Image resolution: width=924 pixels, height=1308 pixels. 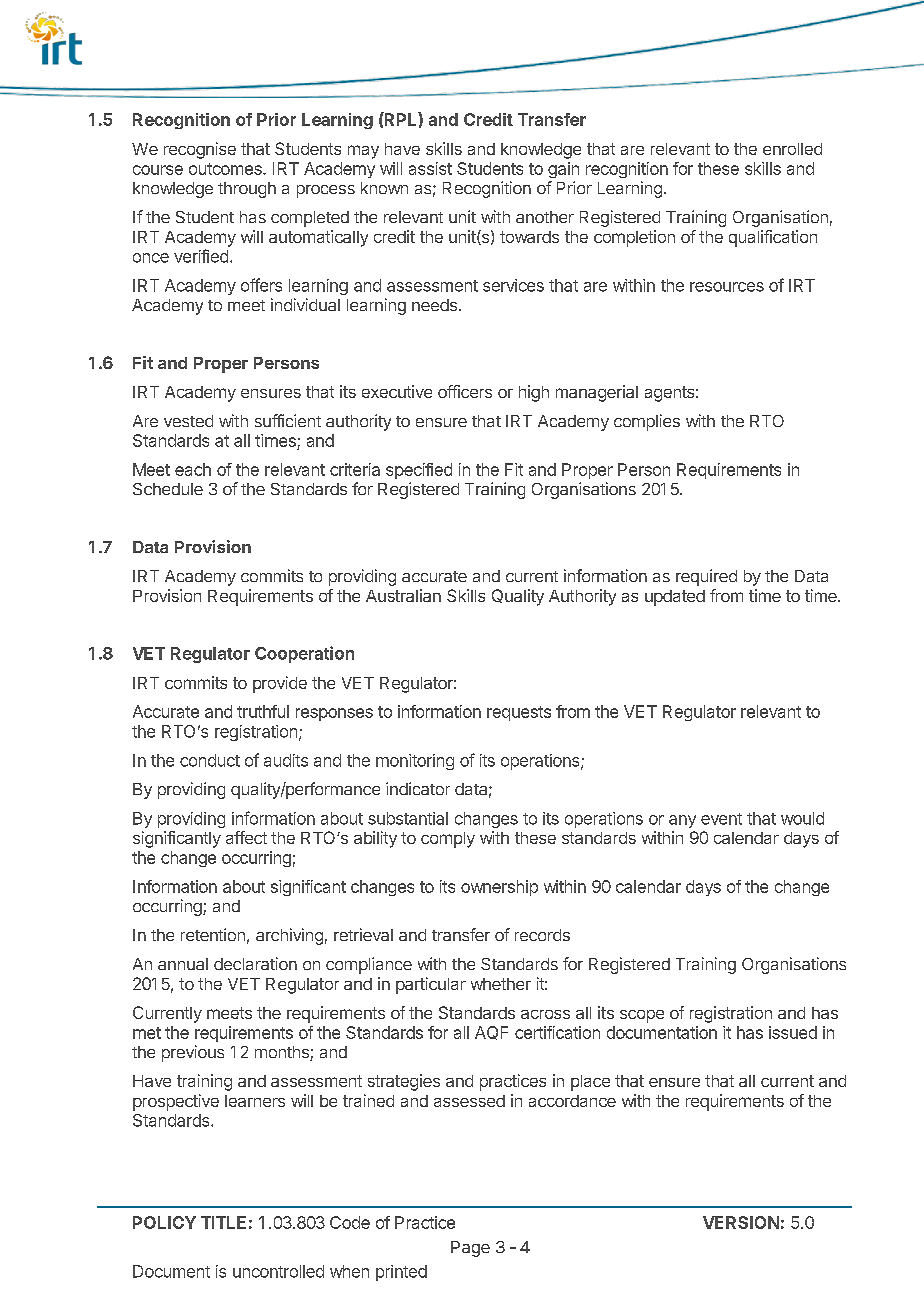 What do you see at coordinates (419, 471) in the page?
I see `specified` at bounding box center [419, 471].
